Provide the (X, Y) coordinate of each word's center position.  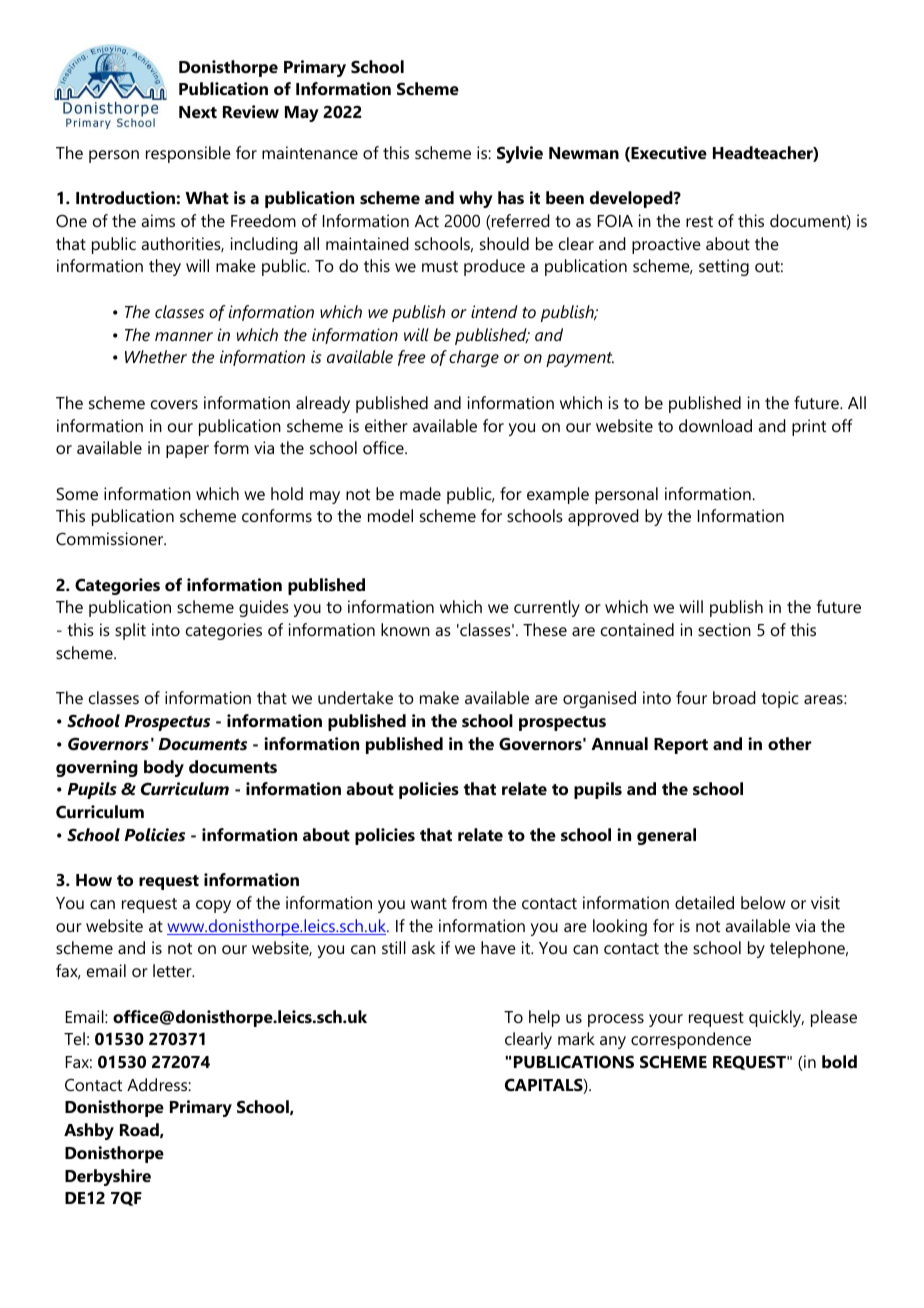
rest (699, 221)
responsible (188, 154)
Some (77, 494)
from (469, 902)
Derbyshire (108, 1177)
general (666, 836)
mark (576, 1038)
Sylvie (520, 154)
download (715, 425)
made (420, 493)
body (164, 768)
